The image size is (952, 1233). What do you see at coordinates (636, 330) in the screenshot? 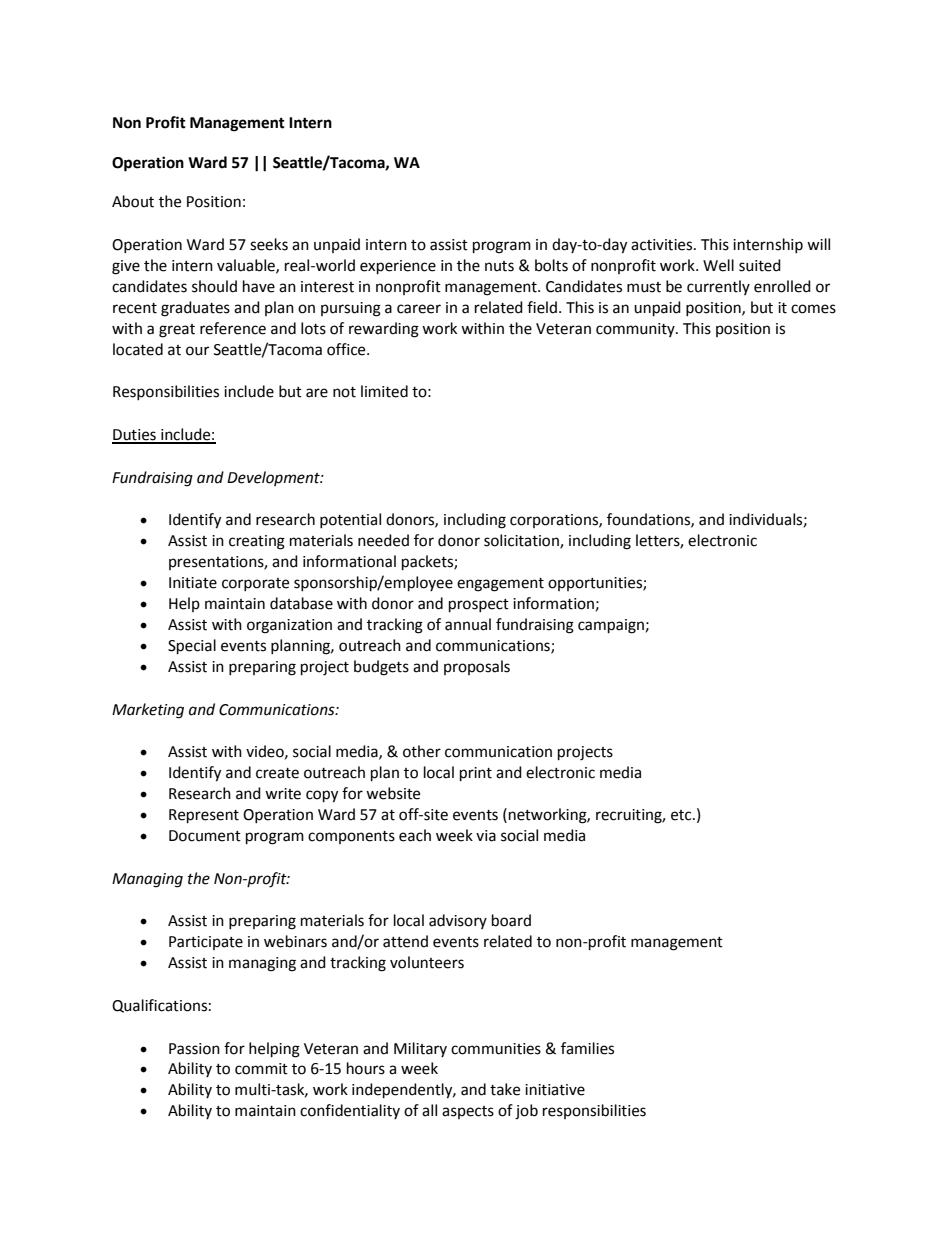
I see `community` at bounding box center [636, 330].
